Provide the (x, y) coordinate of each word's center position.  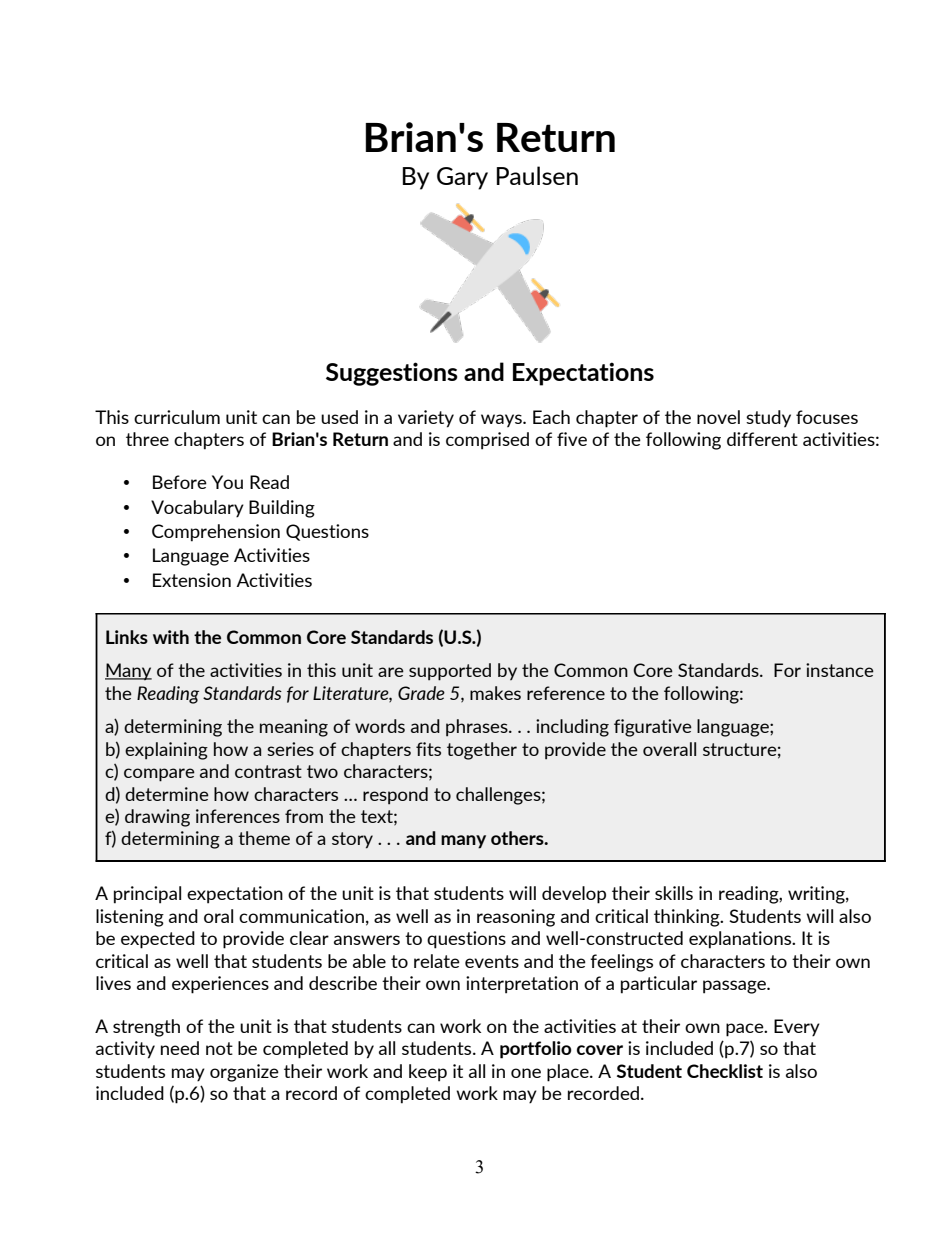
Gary (462, 178)
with (171, 637)
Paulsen (537, 175)
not (219, 1048)
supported (450, 672)
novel (718, 417)
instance (840, 670)
